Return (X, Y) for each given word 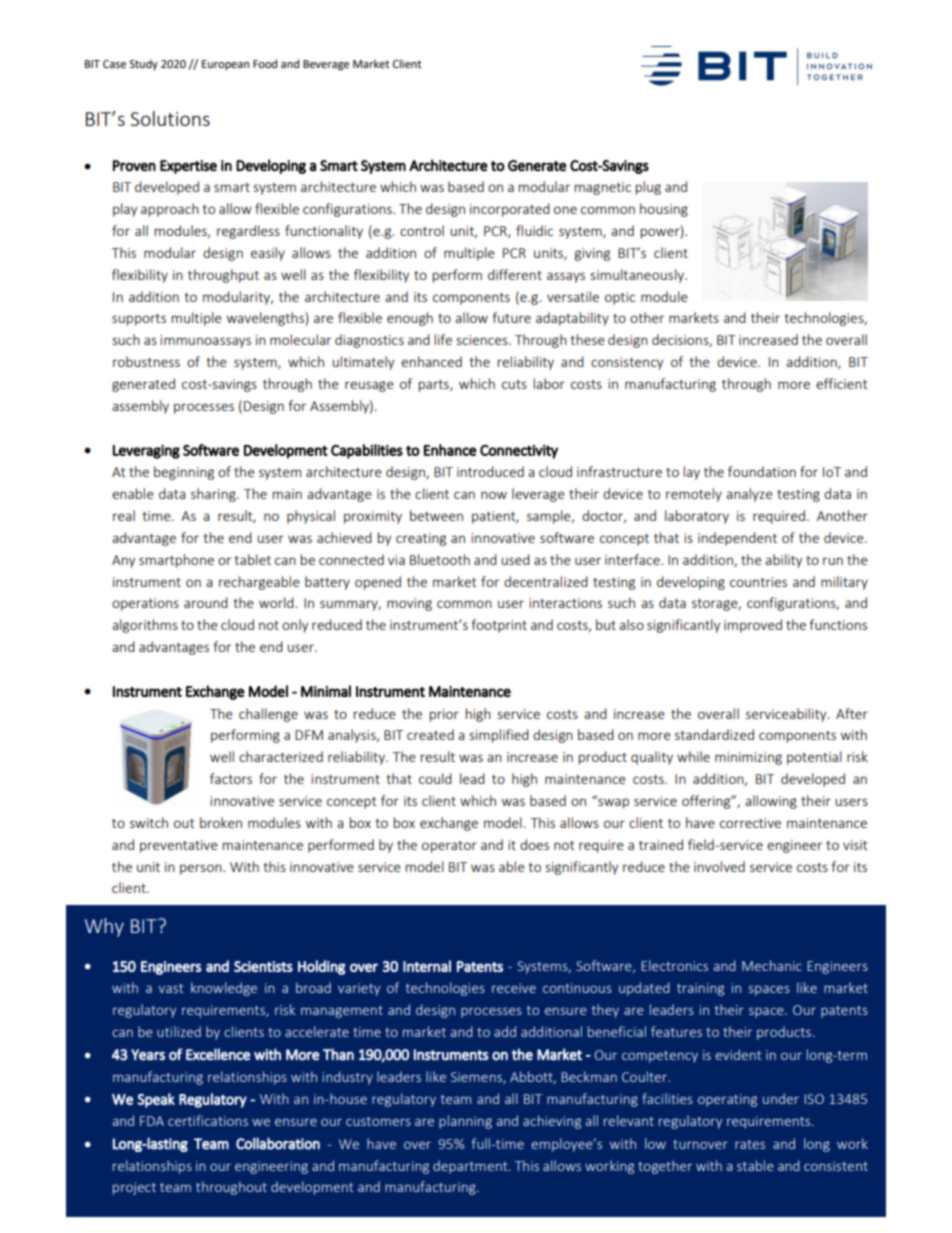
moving (409, 604)
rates (750, 1144)
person (202, 869)
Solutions (170, 118)
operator (449, 847)
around (206, 602)
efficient (842, 383)
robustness (146, 361)
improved (753, 626)
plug (648, 188)
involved (719, 866)
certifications (208, 1120)
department (471, 1167)
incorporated (510, 210)
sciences (483, 340)
